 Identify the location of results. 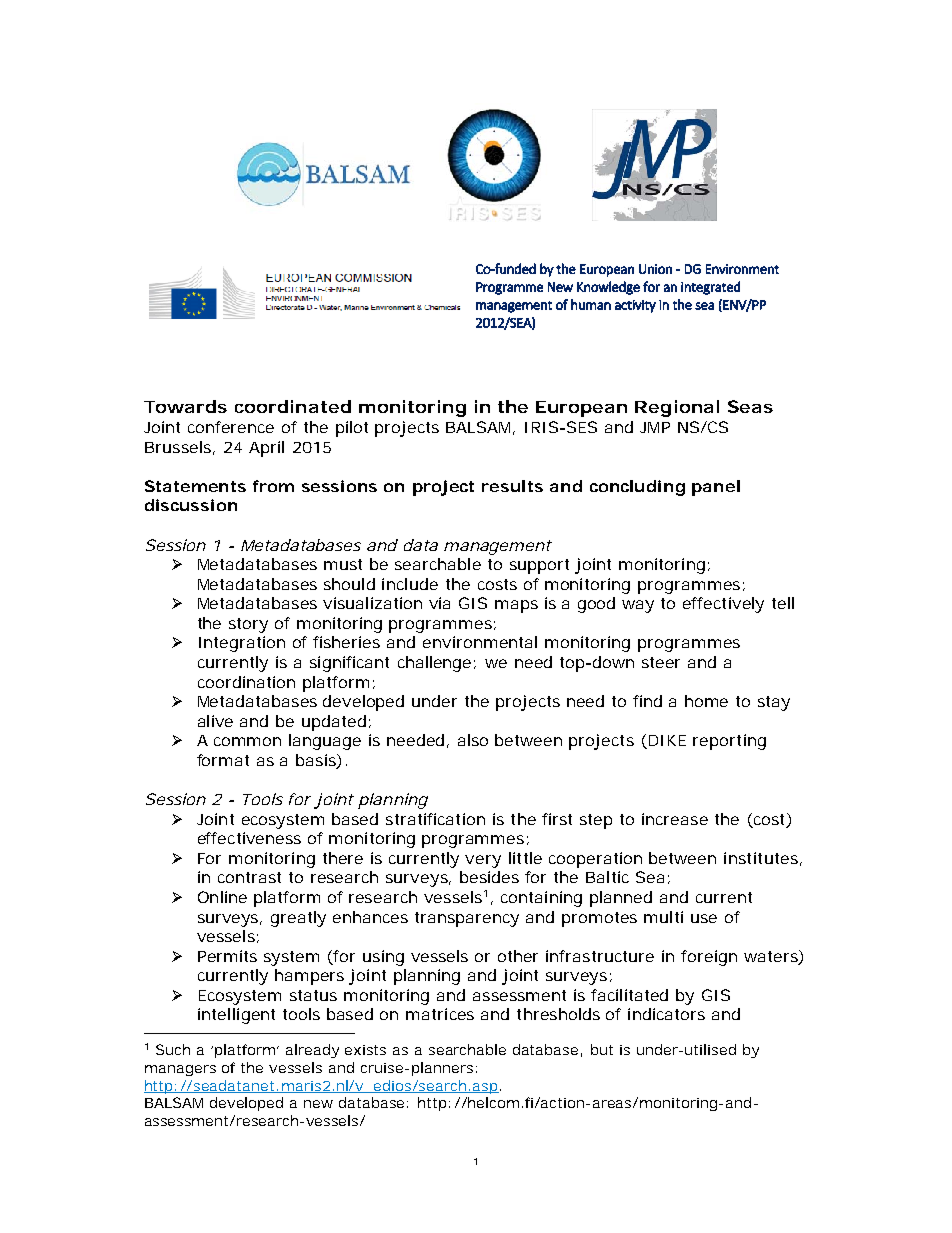
(512, 486).
